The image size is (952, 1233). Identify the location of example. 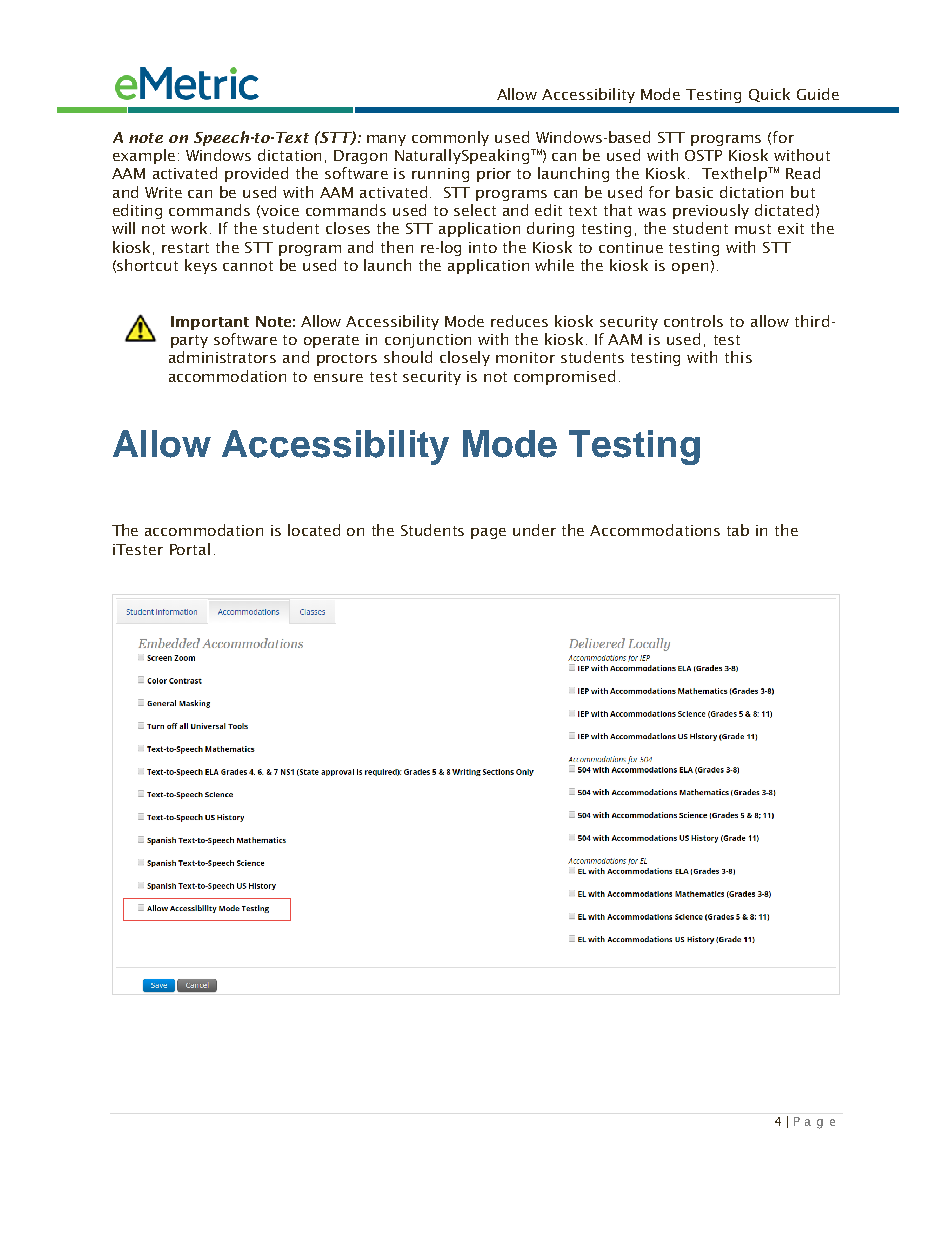
(144, 156).
